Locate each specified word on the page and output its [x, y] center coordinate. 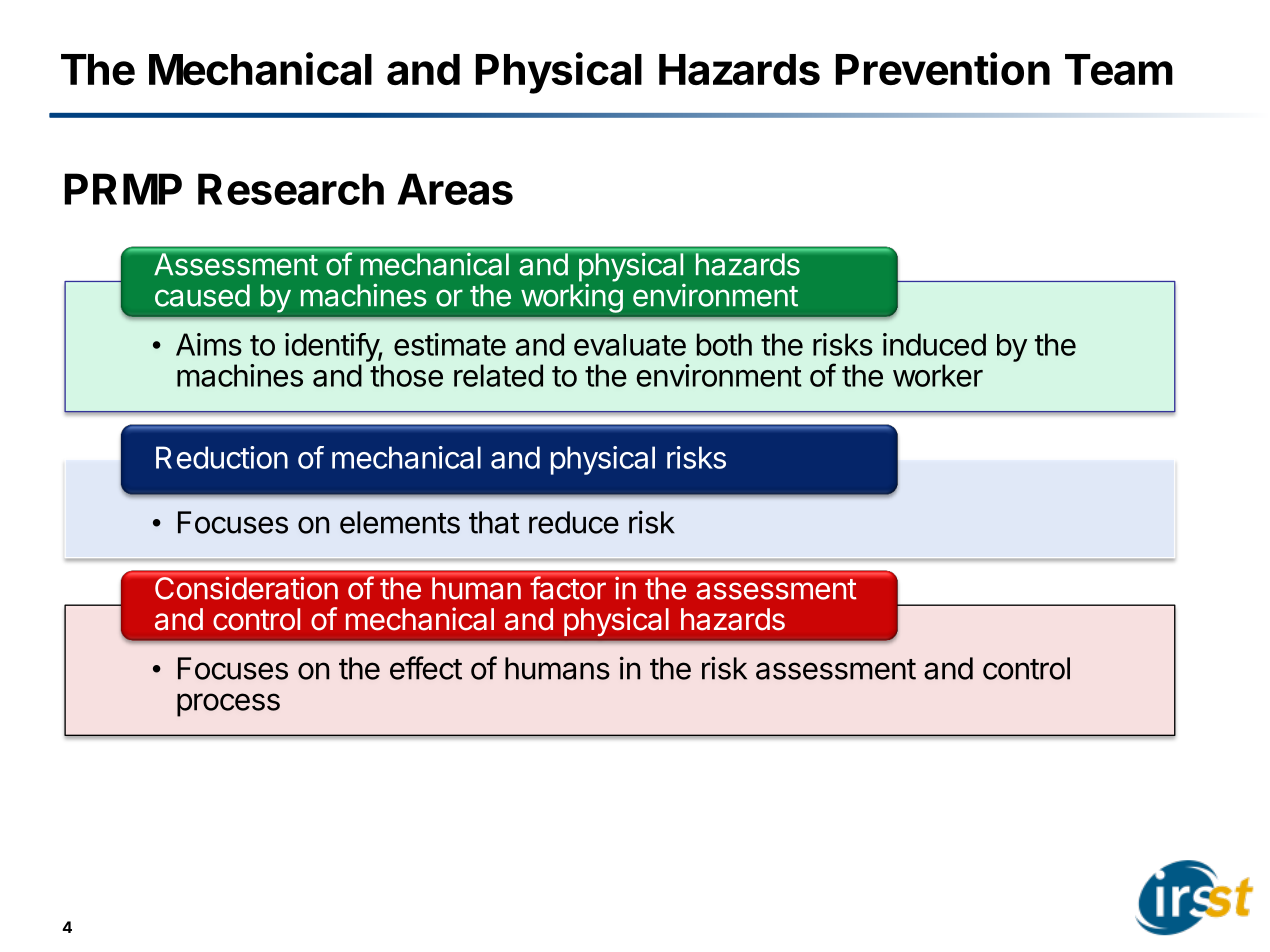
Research [291, 189]
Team [1119, 69]
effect [426, 668]
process [228, 705]
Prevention [942, 68]
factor [568, 588]
